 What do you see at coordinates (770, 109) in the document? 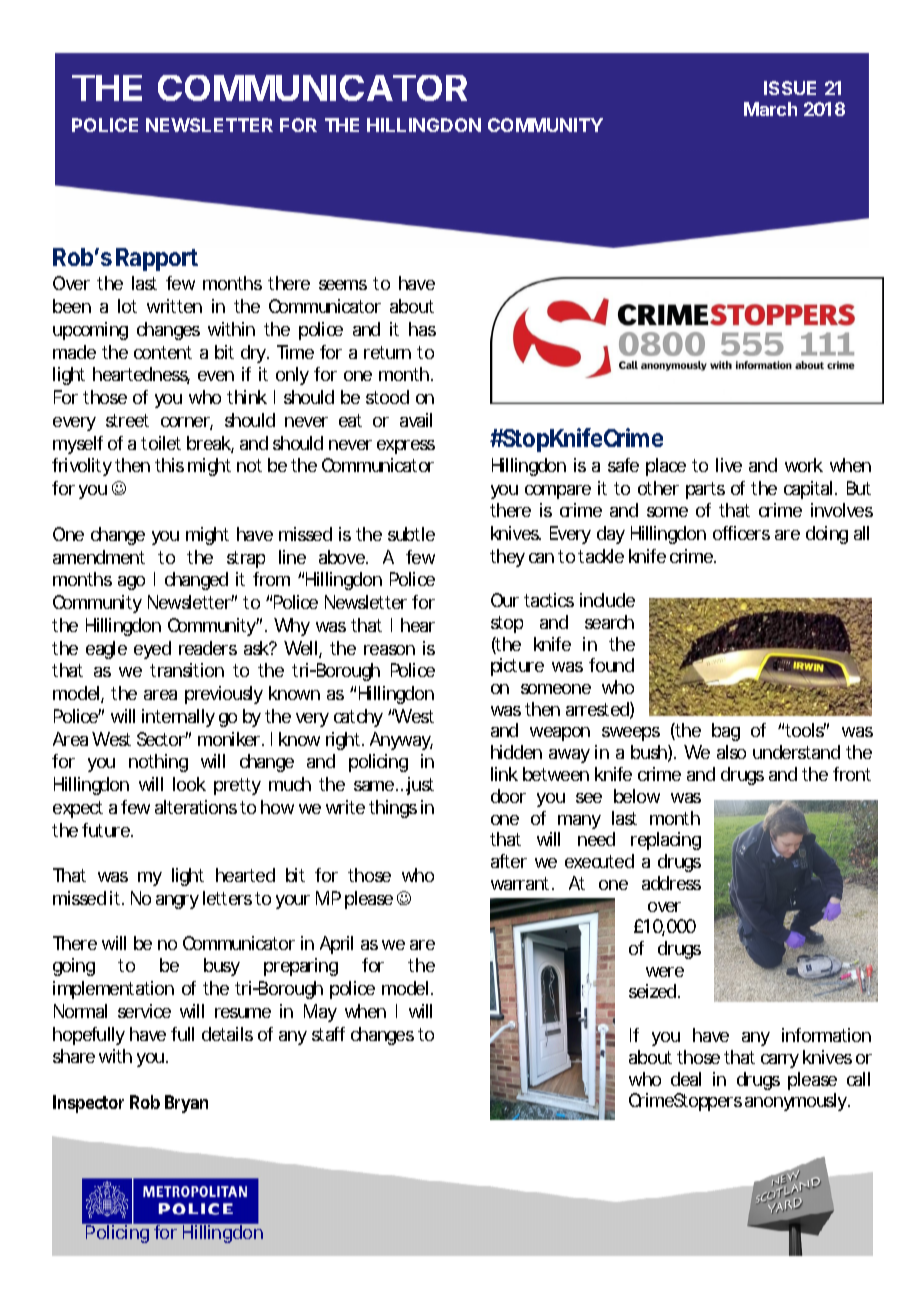
I see `March` at bounding box center [770, 109].
